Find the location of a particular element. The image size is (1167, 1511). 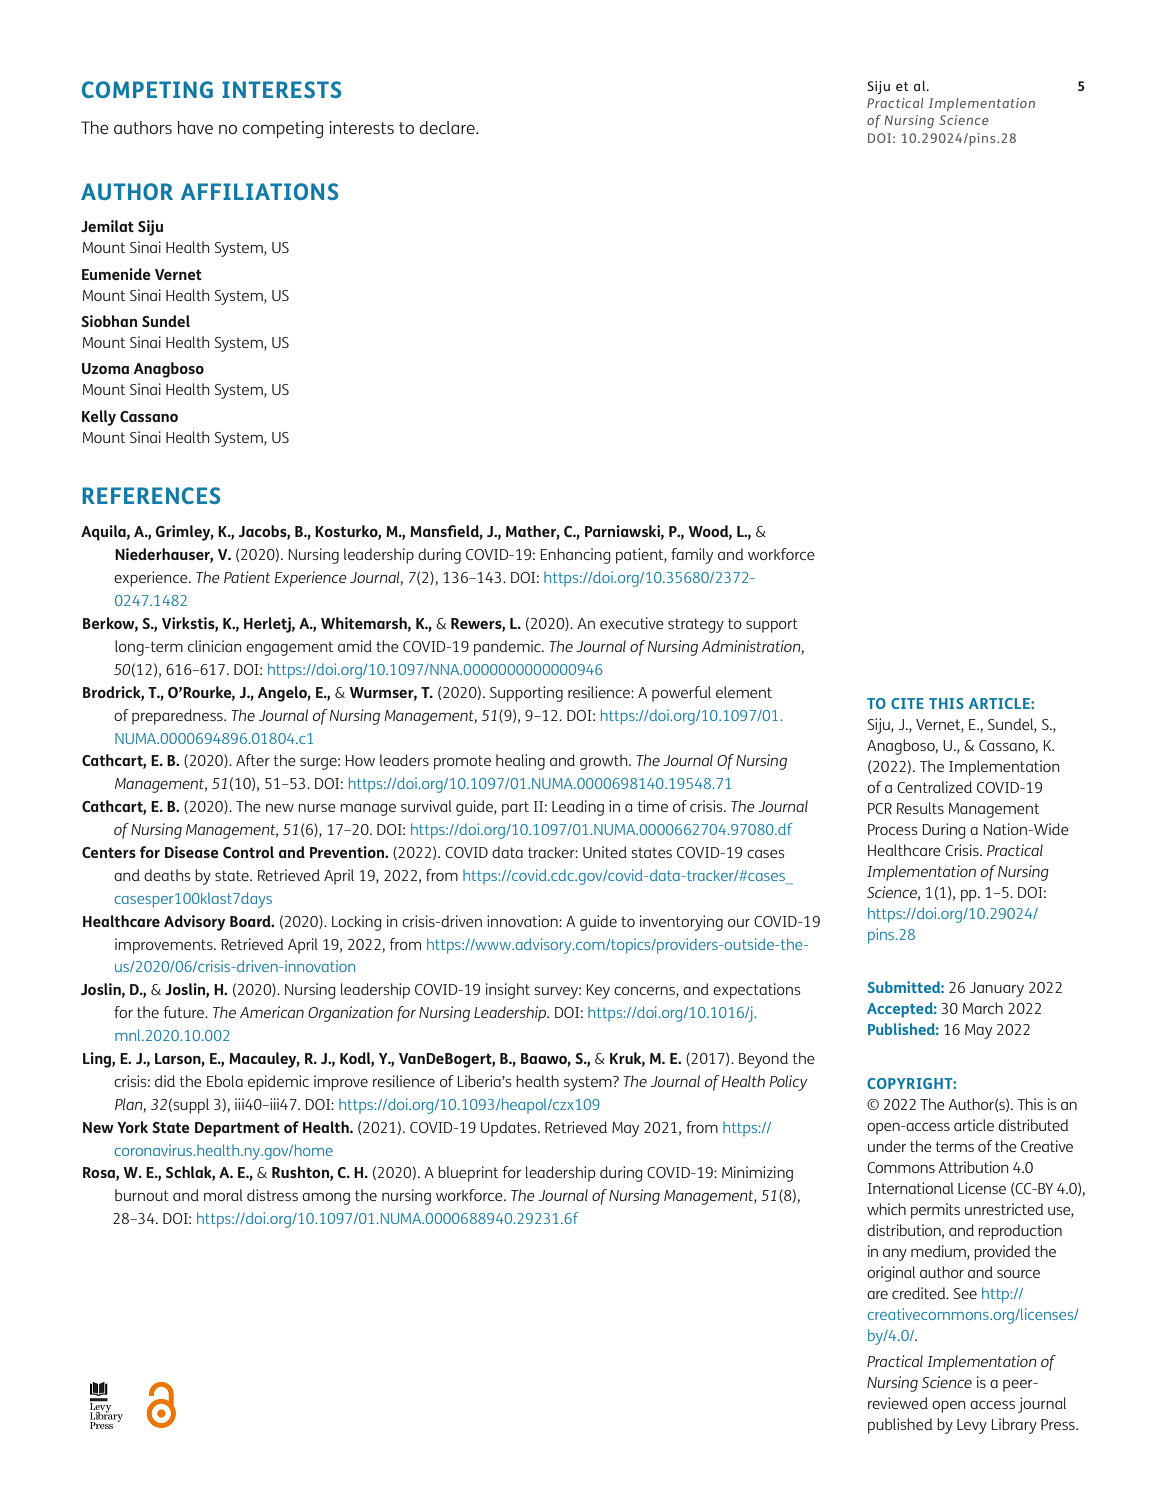

clinician is located at coordinates (215, 646).
